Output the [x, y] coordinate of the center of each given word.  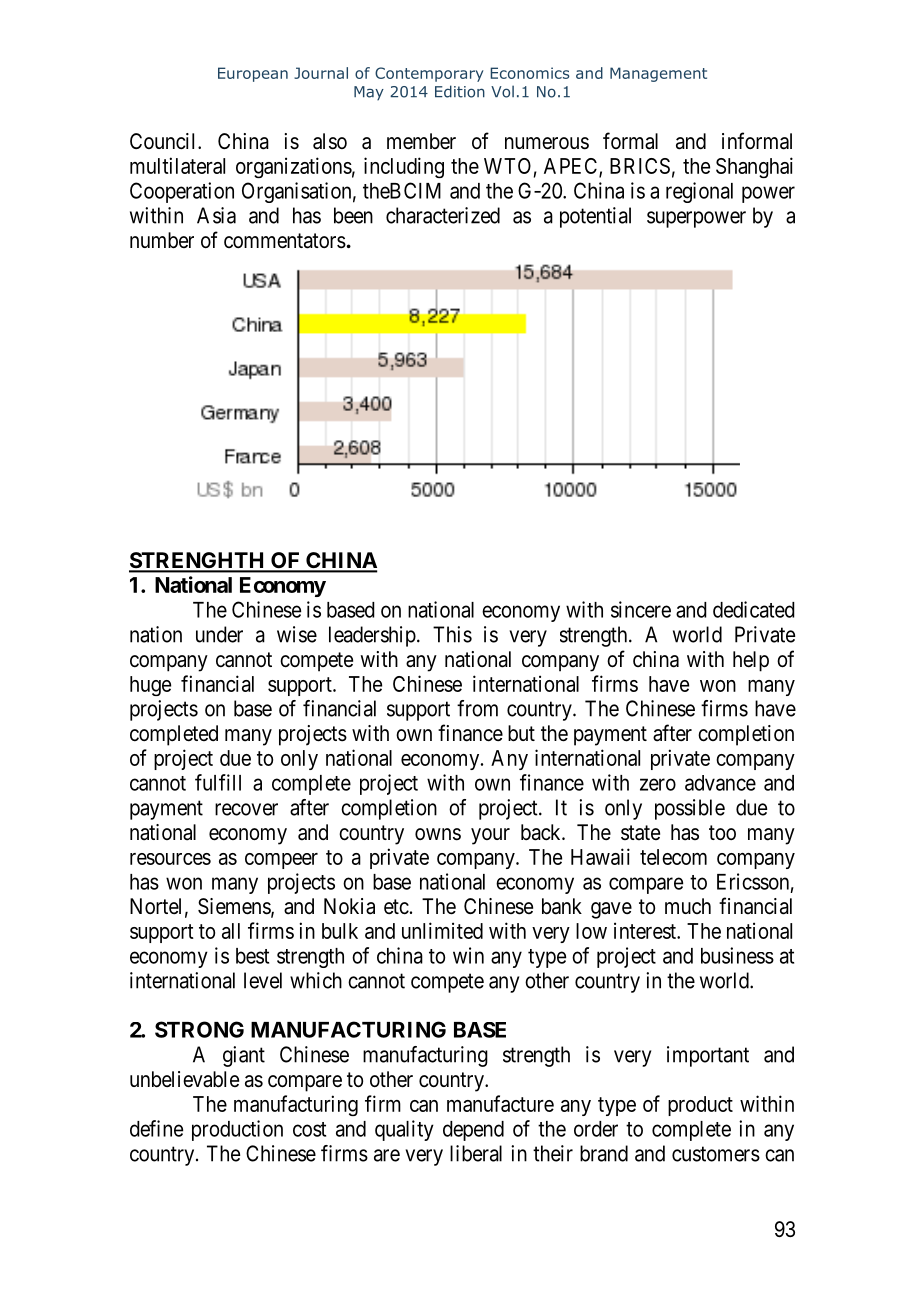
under [219, 634]
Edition [460, 91]
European [253, 74]
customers [716, 1154]
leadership [372, 636]
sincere [641, 609]
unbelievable [184, 1079]
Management [658, 74]
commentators [285, 241]
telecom [673, 857]
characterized [443, 215]
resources [170, 859]
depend [473, 1131]
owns [438, 834]
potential [595, 217]
